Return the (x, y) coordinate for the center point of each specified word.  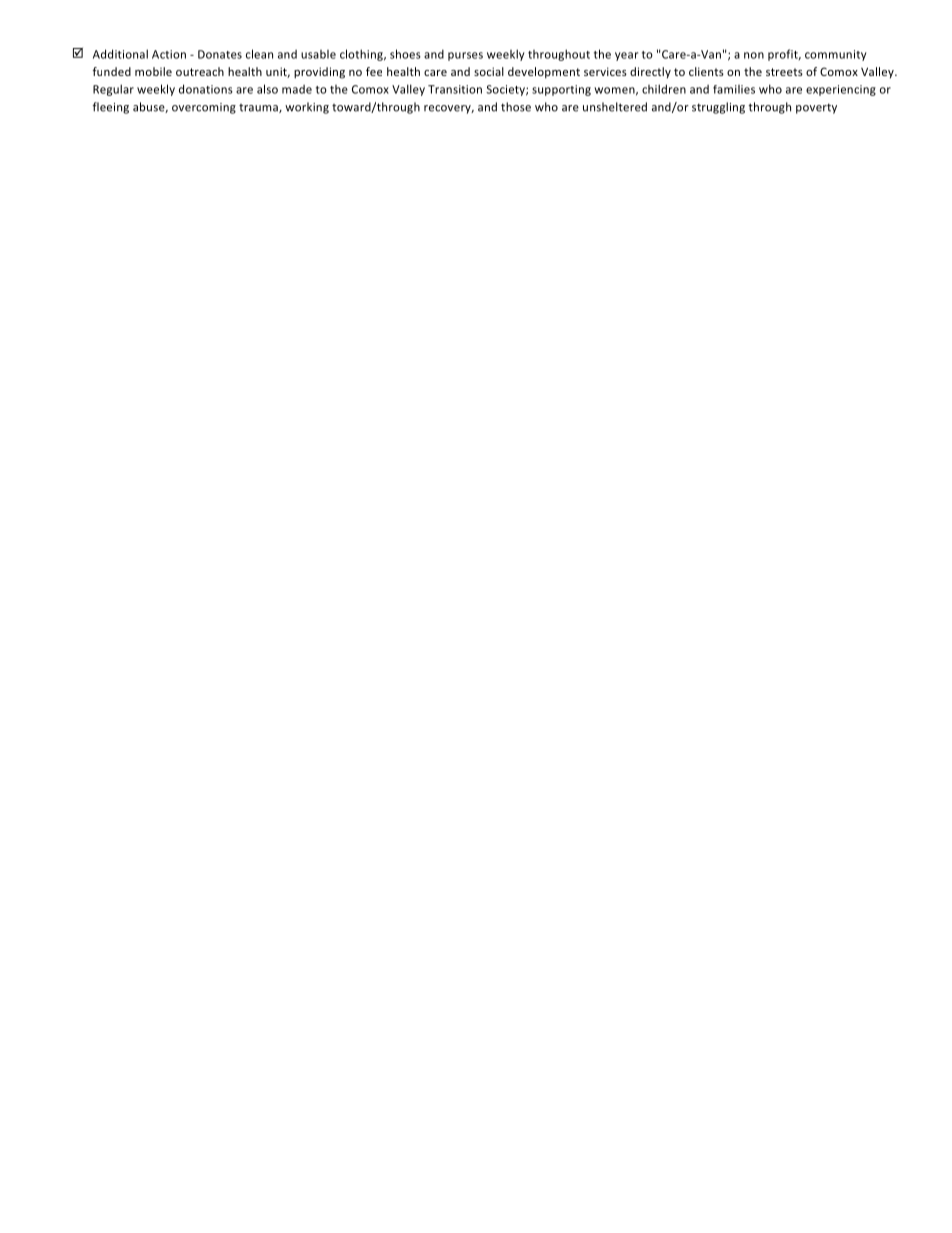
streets (784, 72)
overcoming (204, 108)
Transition (455, 89)
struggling (718, 108)
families (734, 89)
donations (206, 89)
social (489, 71)
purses (465, 56)
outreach (200, 71)
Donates (220, 54)
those (516, 107)
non (754, 55)
